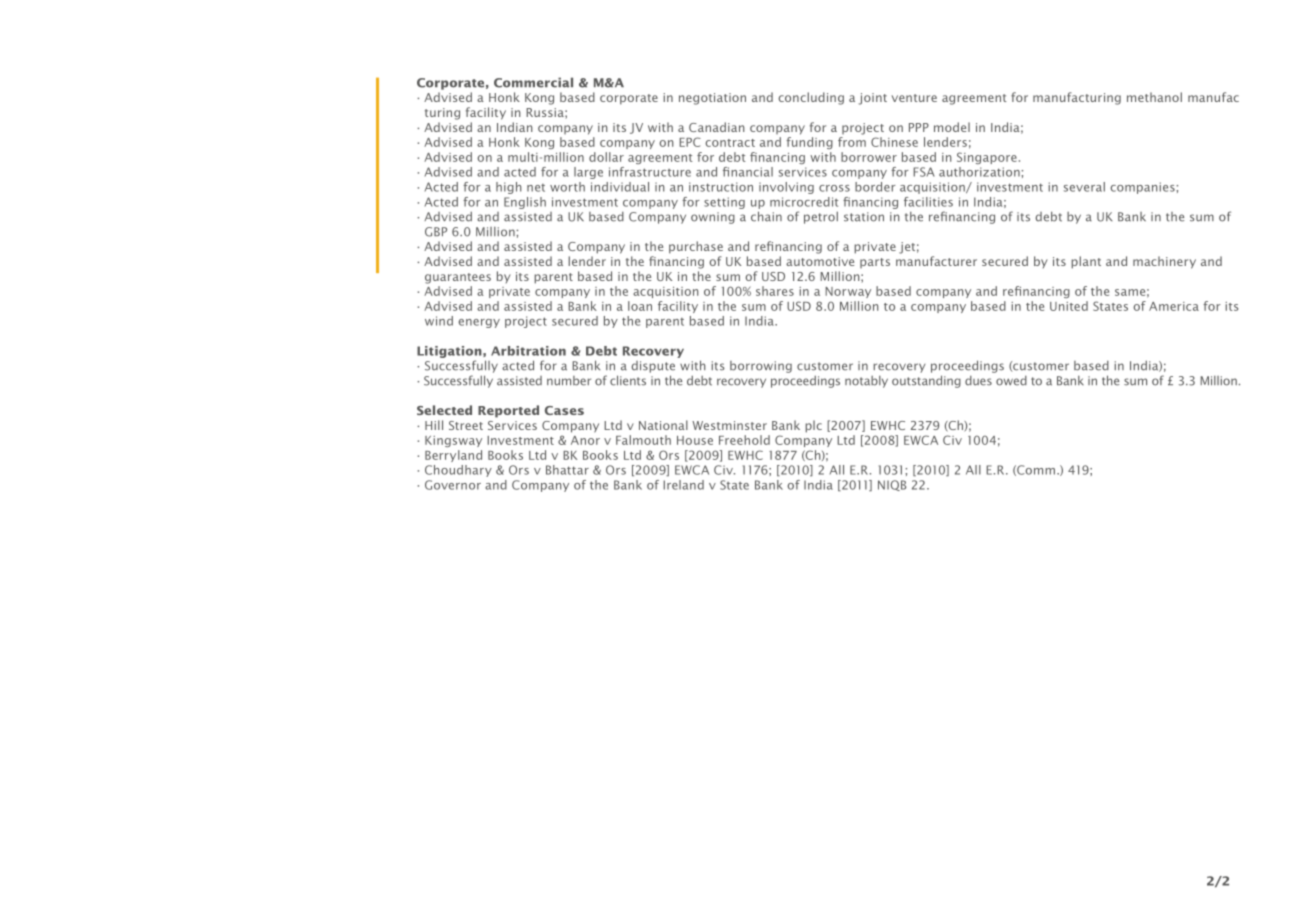 The image size is (1308, 924). What do you see at coordinates (1069, 306) in the image?
I see `United` at bounding box center [1069, 306].
